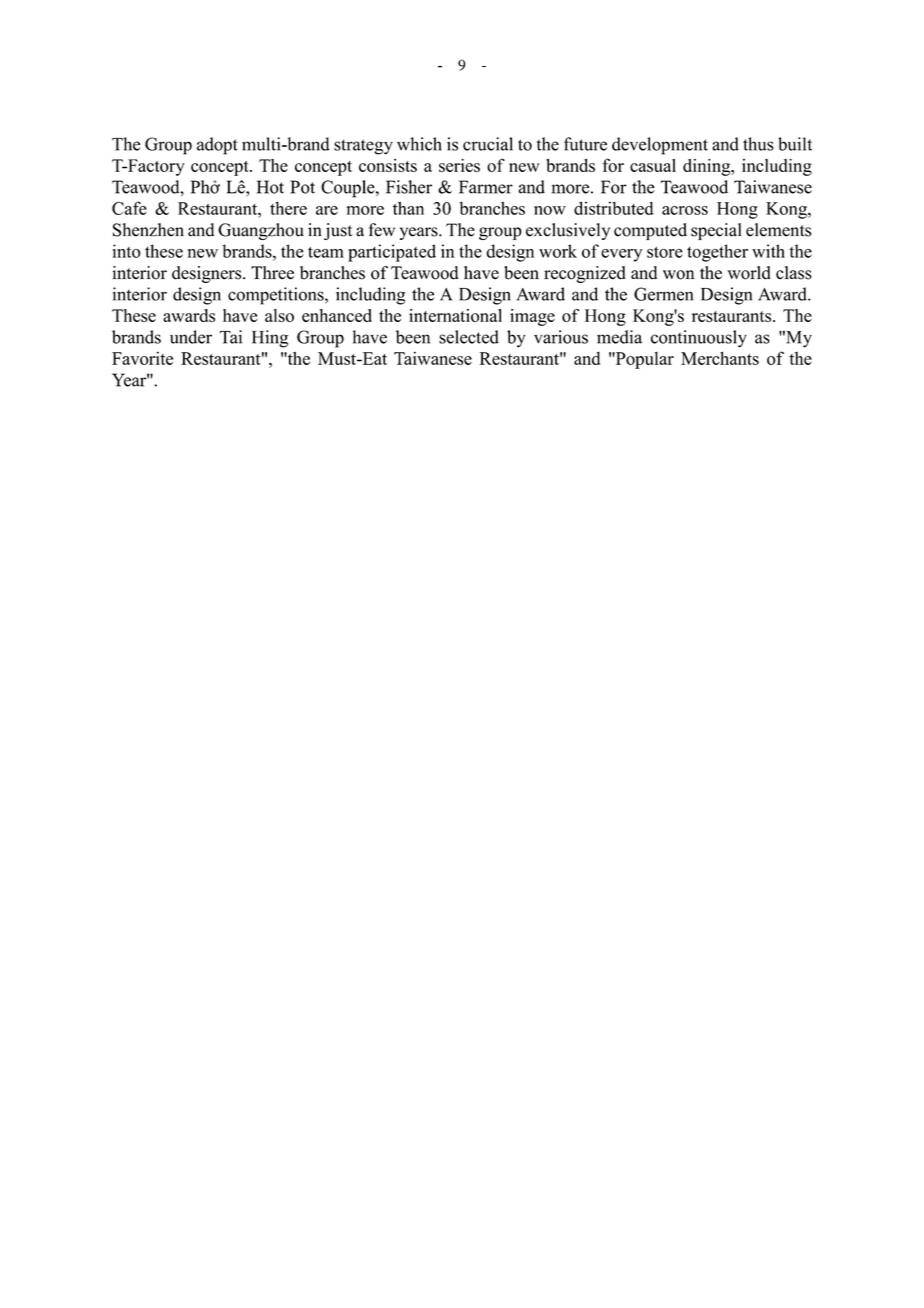  What do you see at coordinates (469, 337) in the screenshot?
I see `selected` at bounding box center [469, 337].
